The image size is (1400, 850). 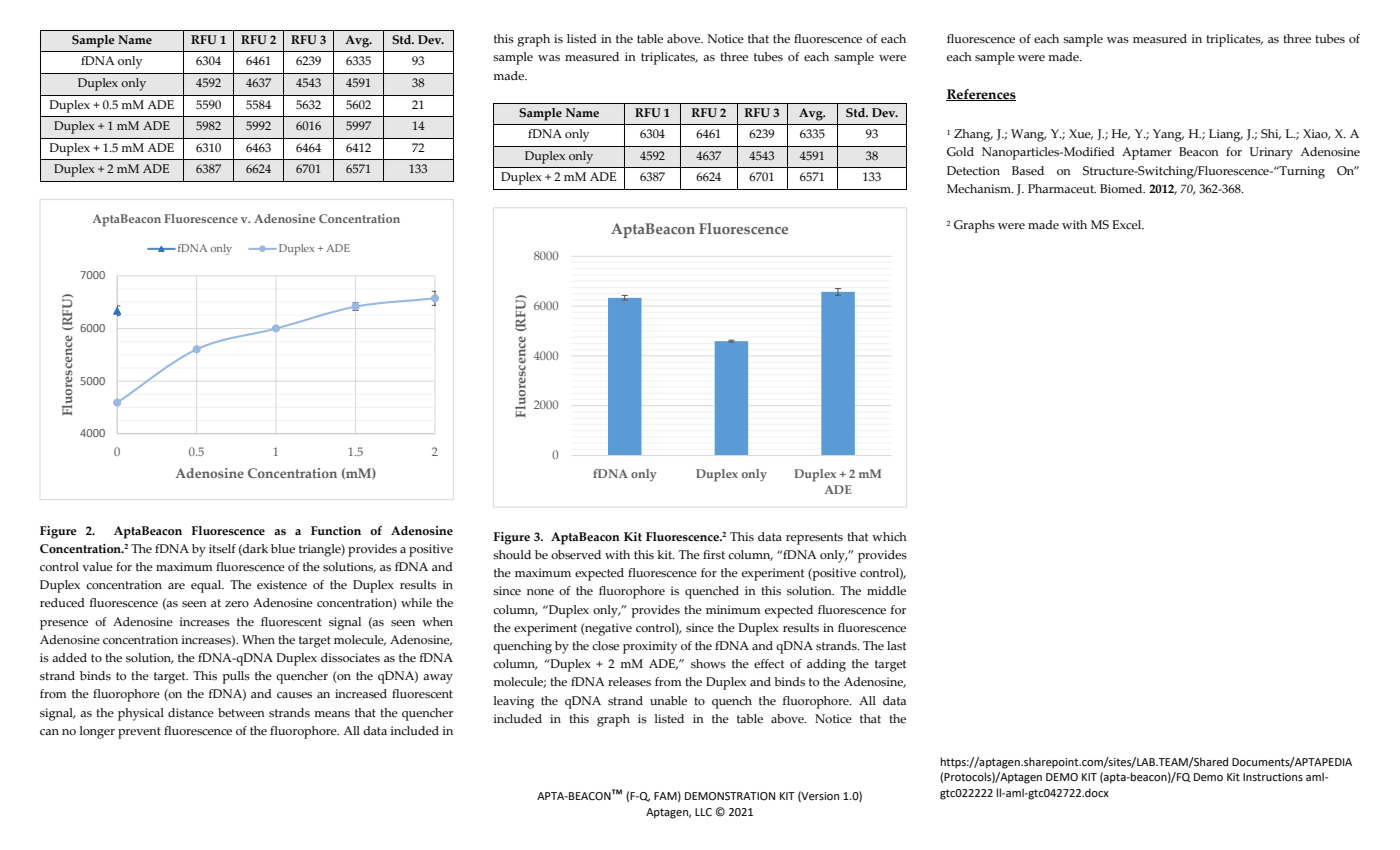 What do you see at coordinates (980, 189) in the screenshot?
I see `Mechanism` at bounding box center [980, 189].
